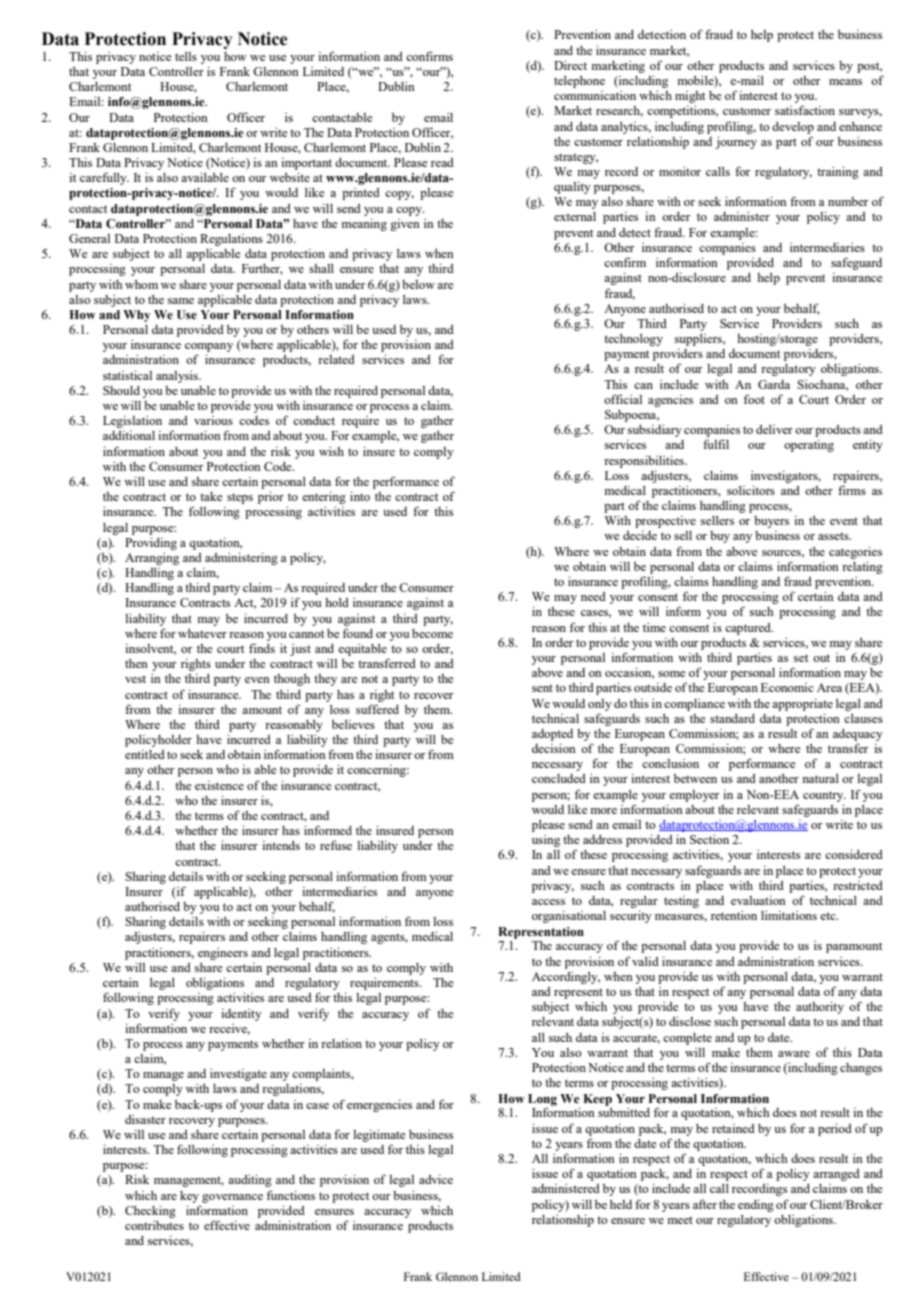  I want to click on key, so click(189, 1197).
